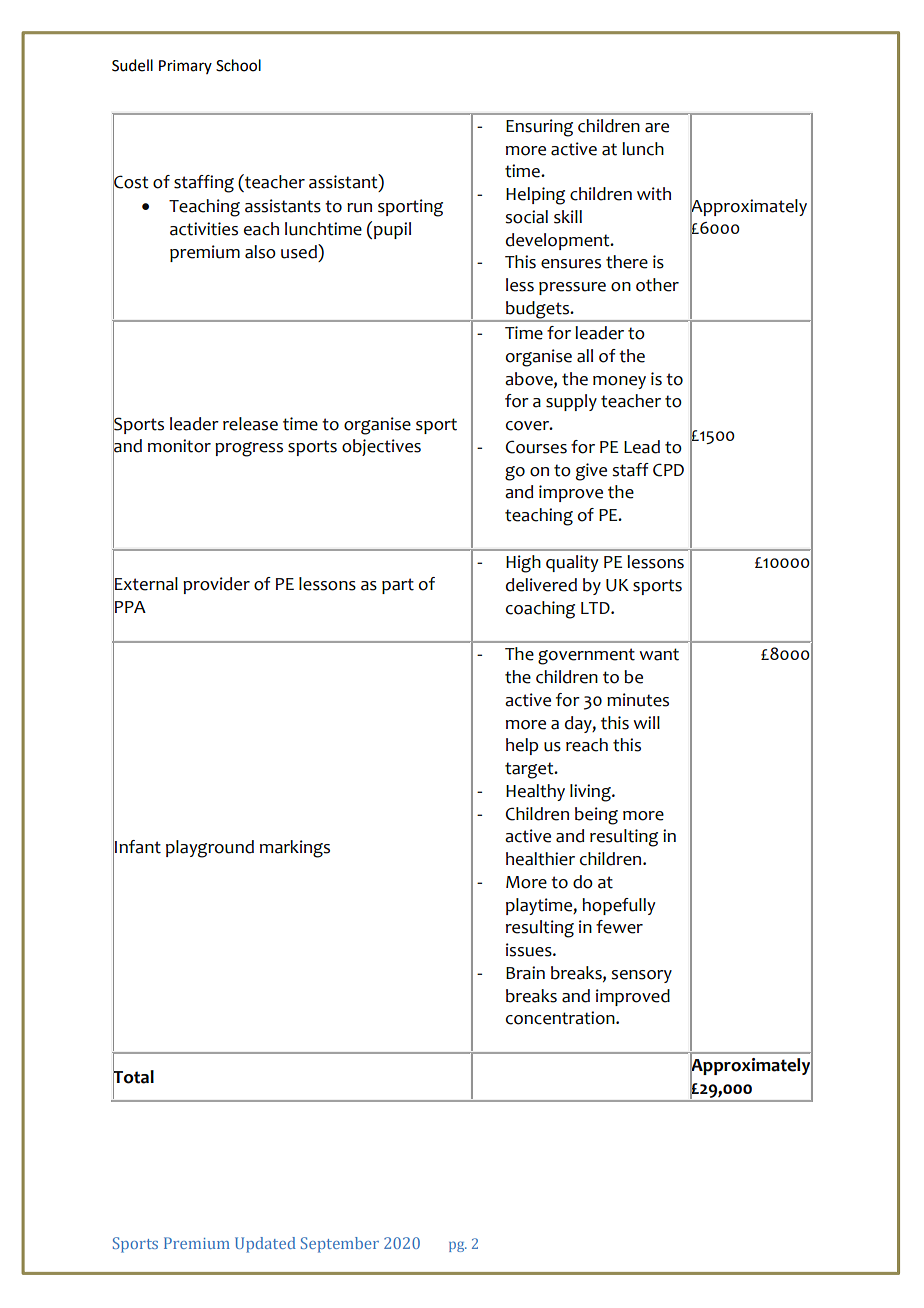 This page has height=1308, width=924. What do you see at coordinates (133, 1076) in the page?
I see `Total` at bounding box center [133, 1076].
